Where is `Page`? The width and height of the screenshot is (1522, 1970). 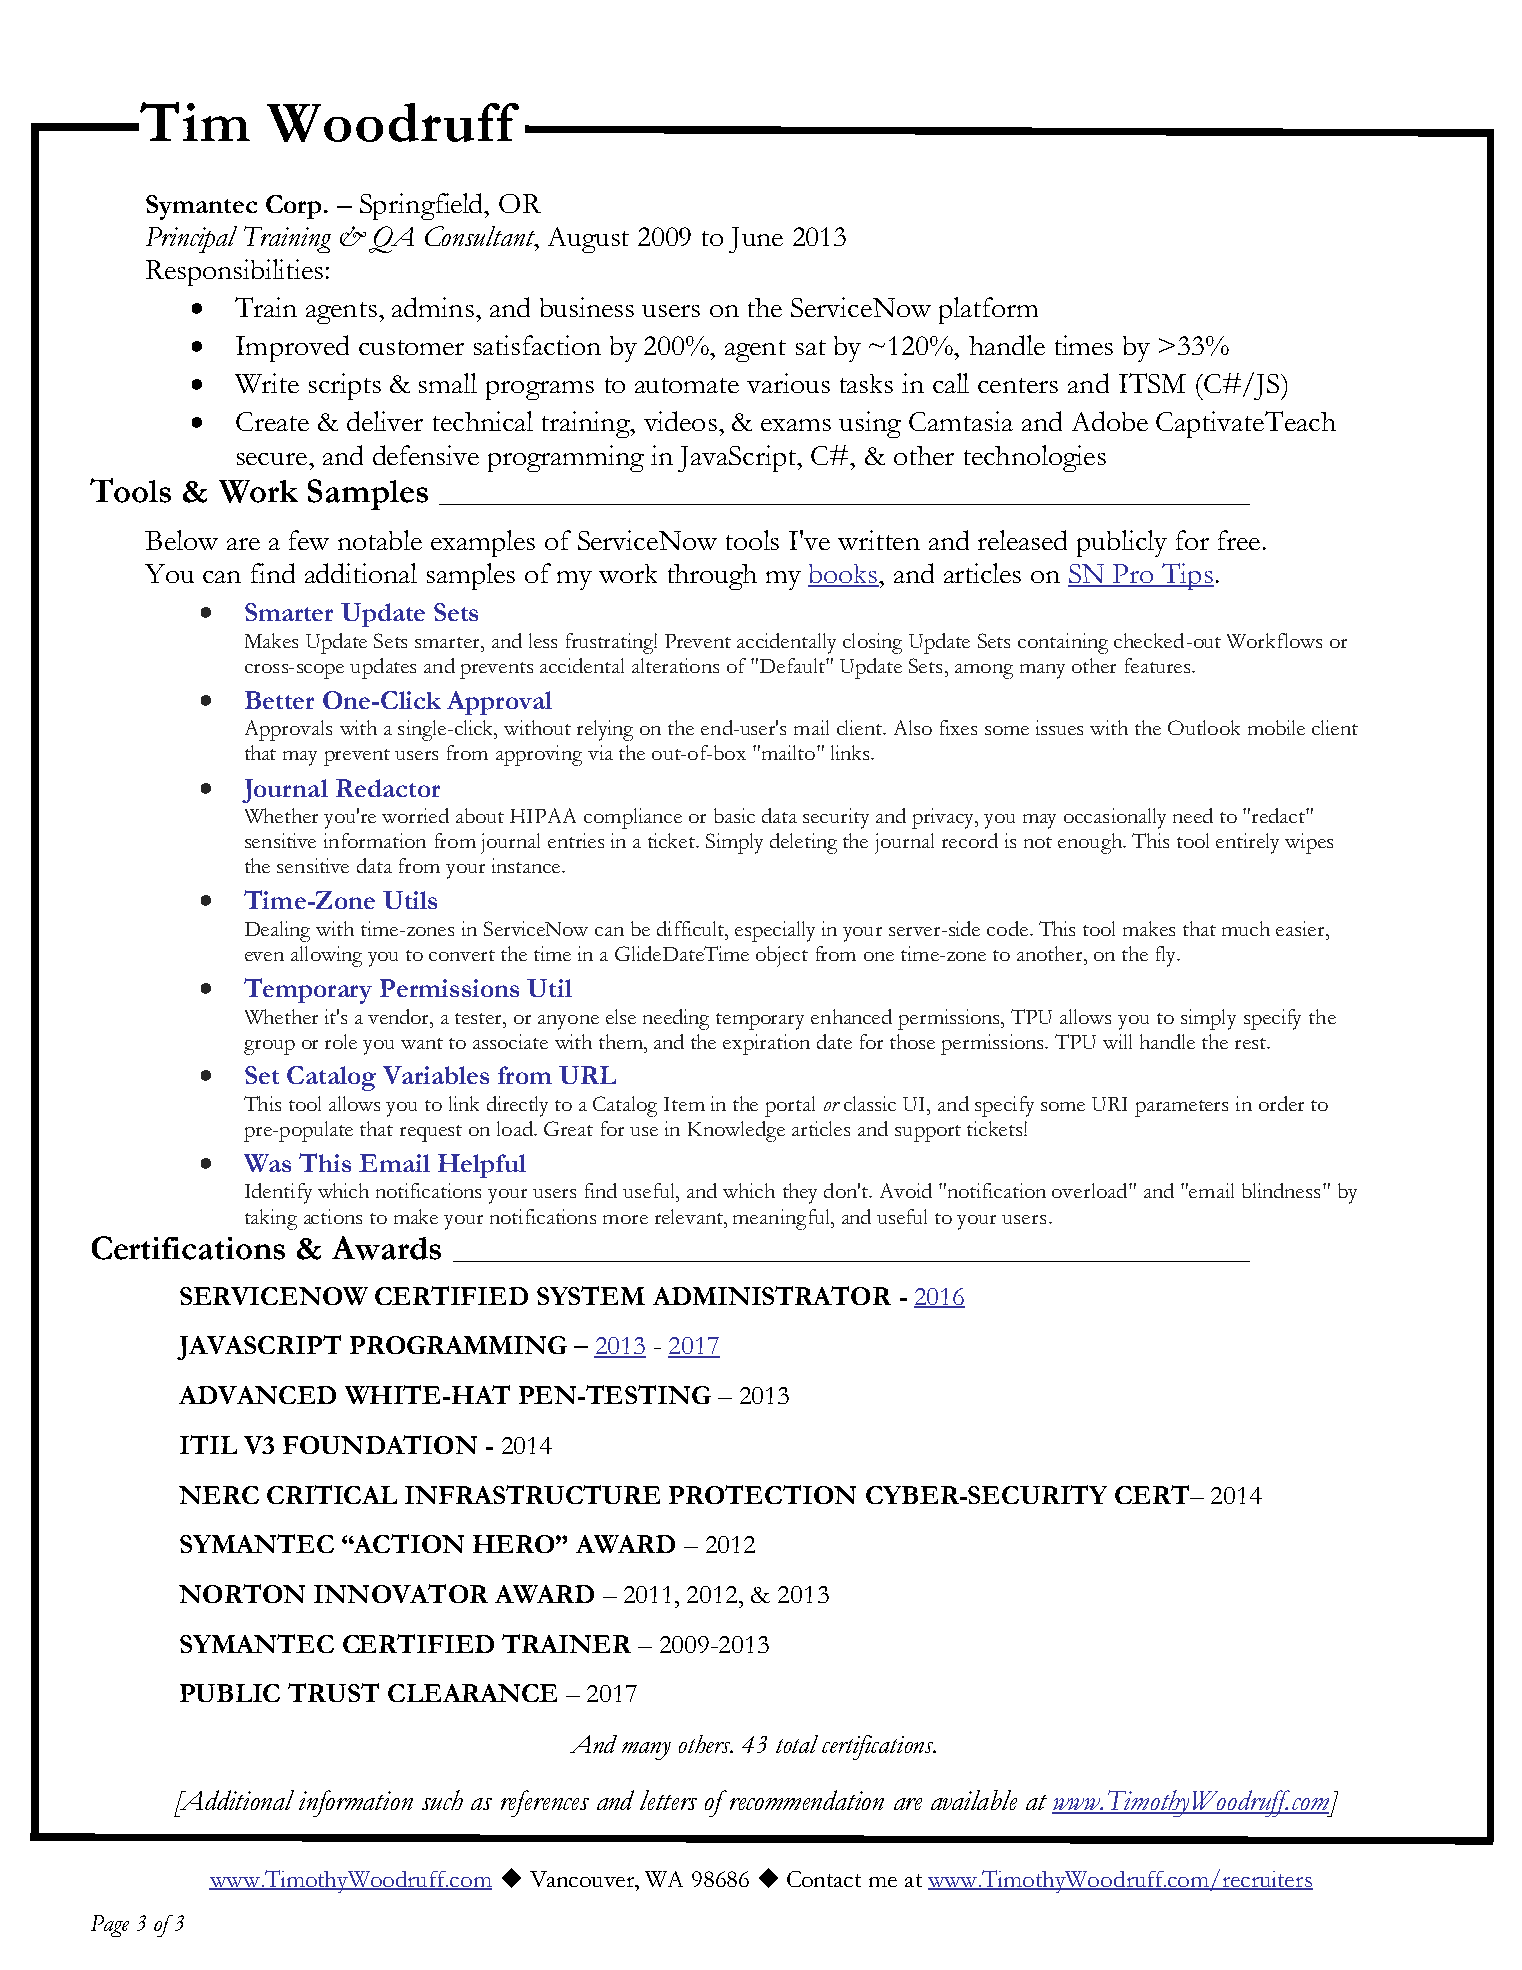 Page is located at coordinates (110, 1926).
